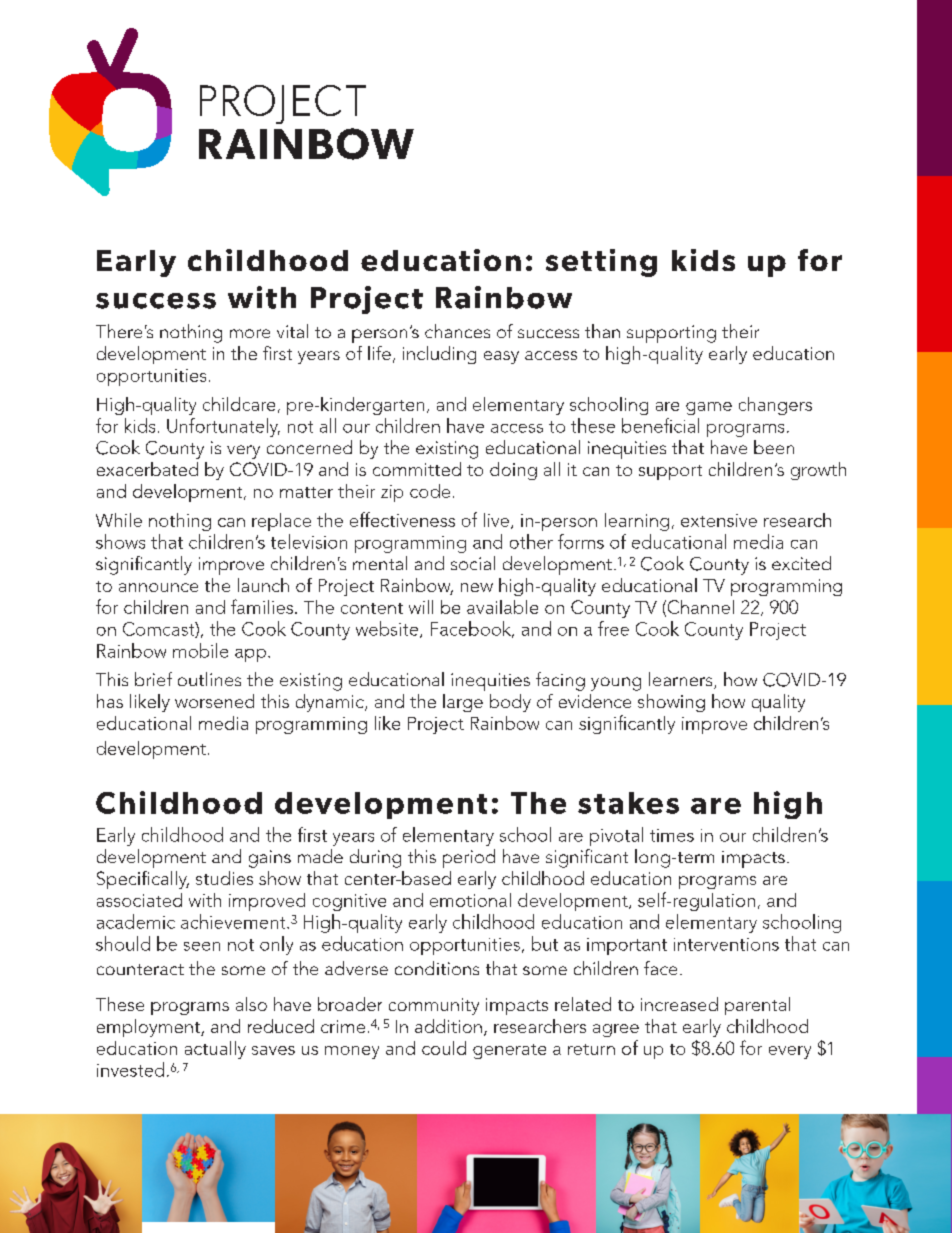 This screenshot has width=952, height=1233. I want to click on parental, so click(757, 1006).
